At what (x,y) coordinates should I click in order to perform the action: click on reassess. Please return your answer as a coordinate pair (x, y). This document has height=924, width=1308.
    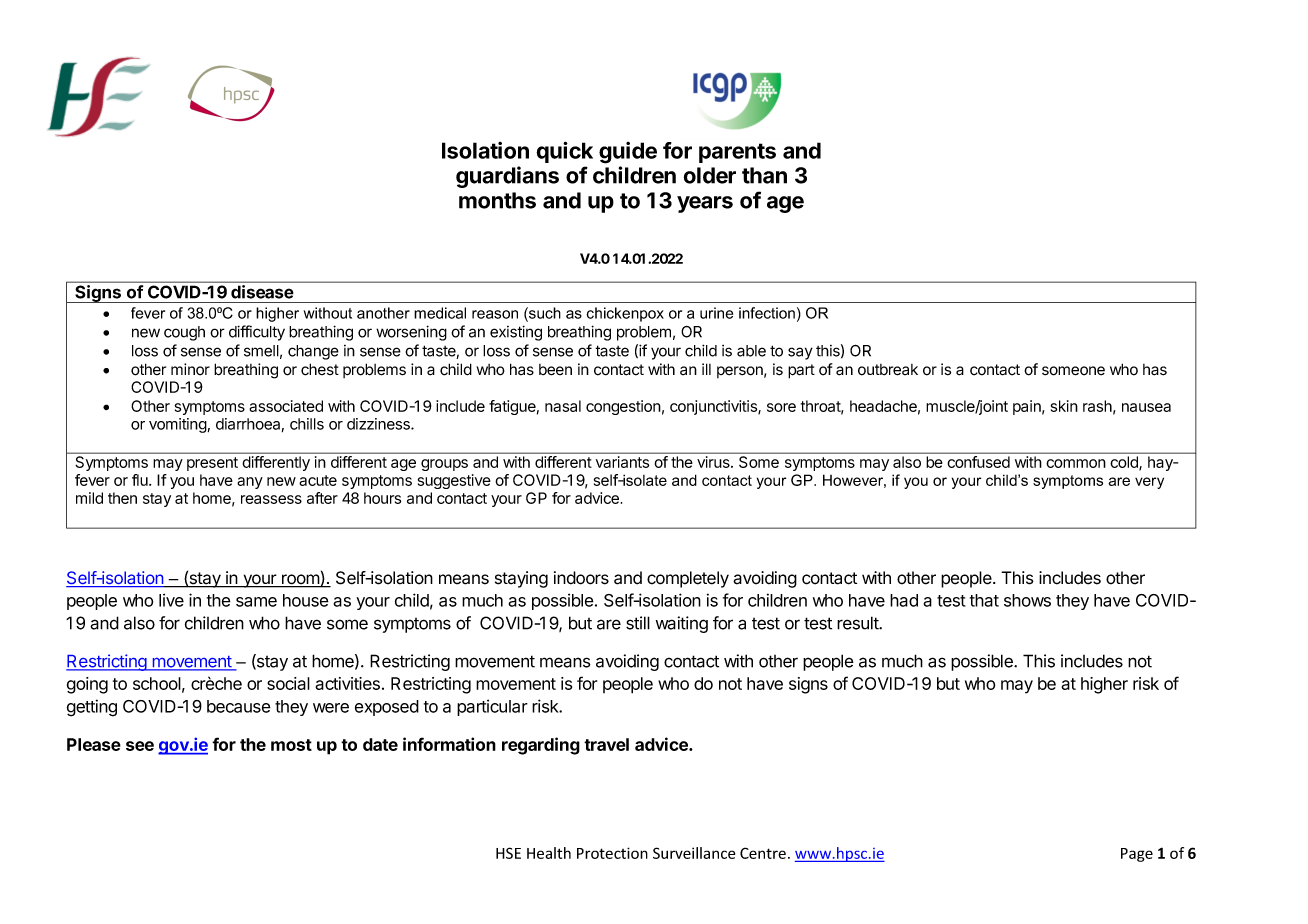
    Looking at the image, I should click on (271, 499).
